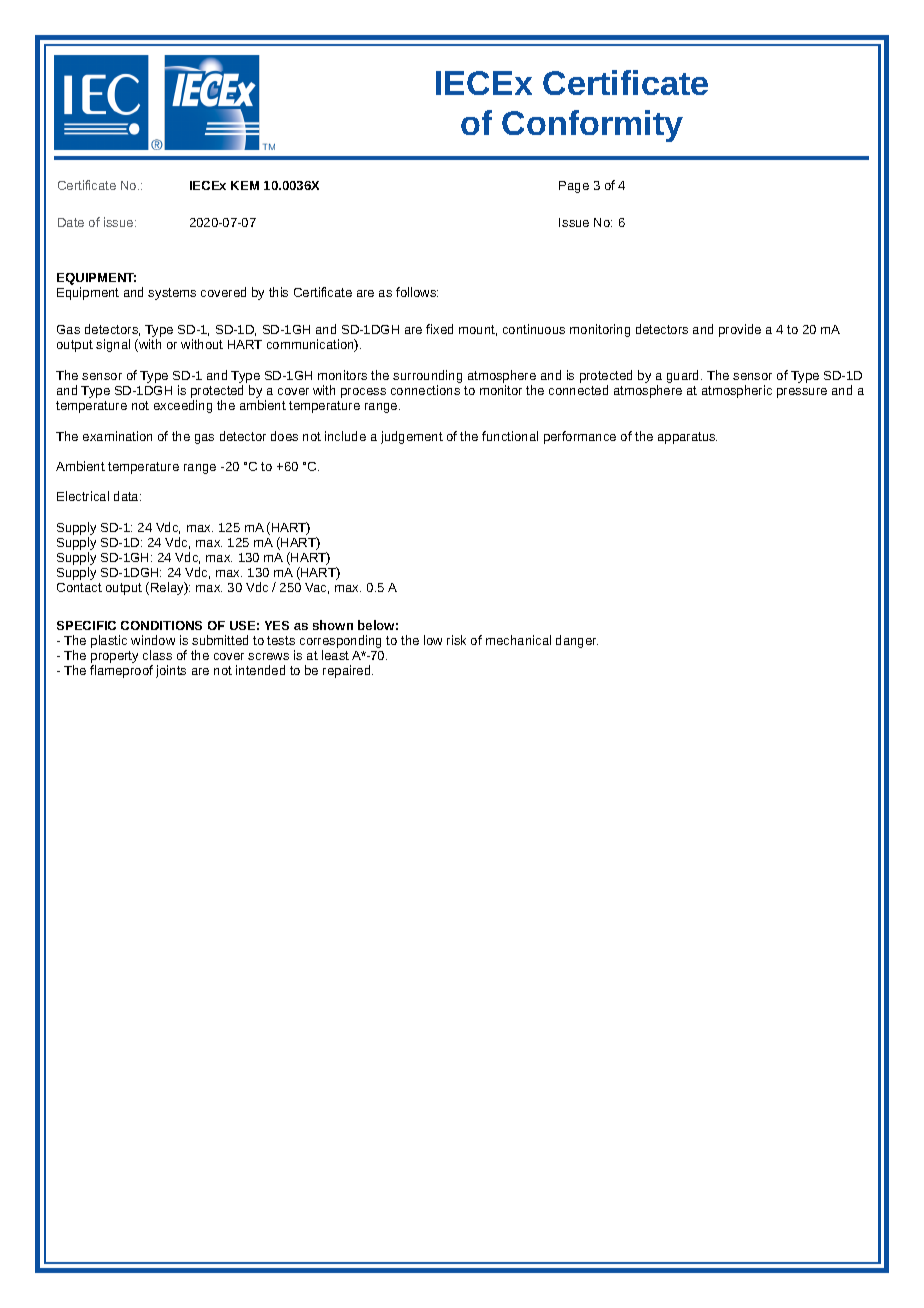 The width and height of the screenshot is (924, 1308). I want to click on class, so click(157, 655).
